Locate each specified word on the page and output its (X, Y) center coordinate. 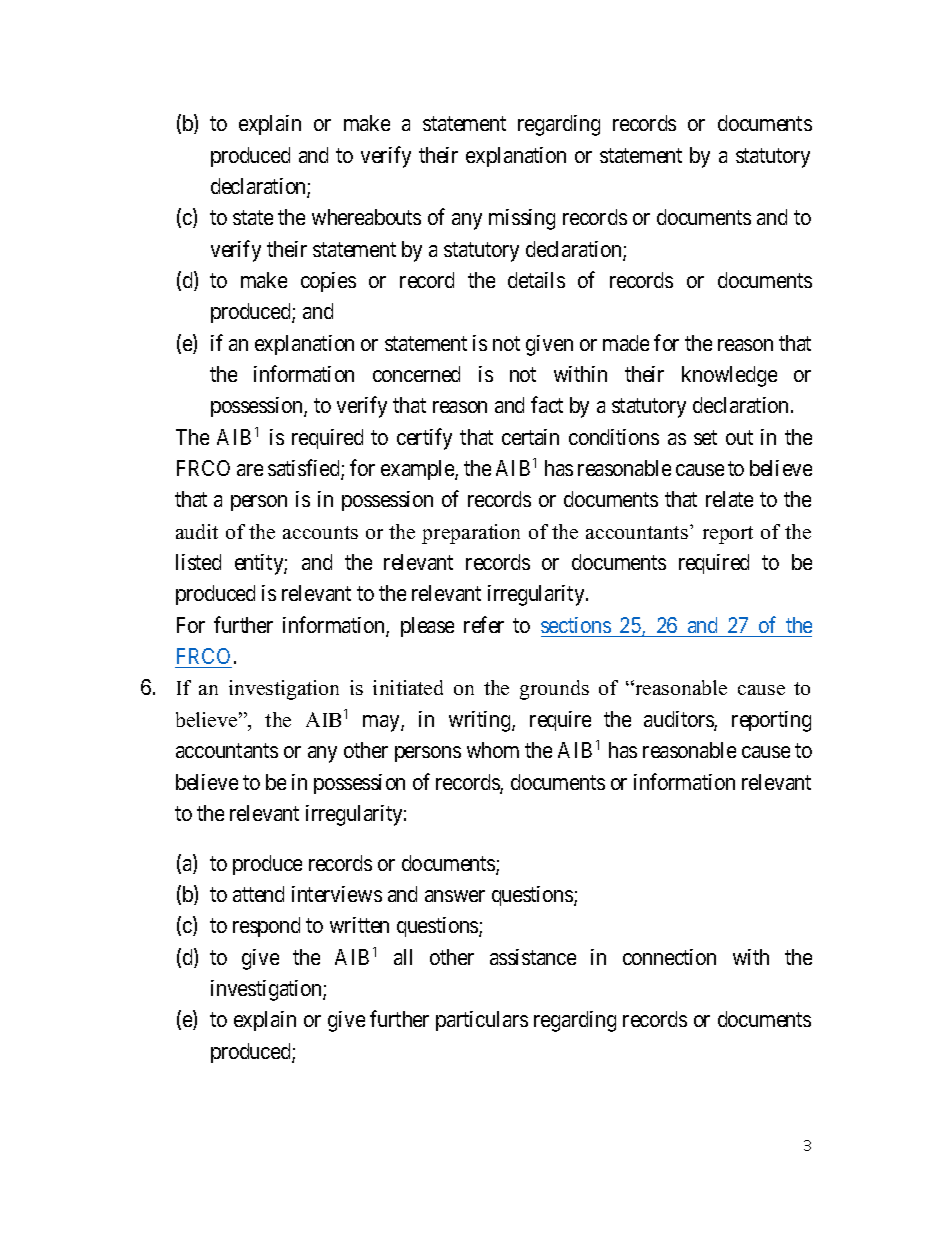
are (250, 470)
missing (522, 219)
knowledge (729, 376)
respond (266, 927)
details (536, 280)
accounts (320, 532)
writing (481, 721)
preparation (471, 534)
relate (729, 499)
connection (669, 957)
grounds (554, 690)
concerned (416, 374)
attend (258, 894)
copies (328, 282)
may (382, 723)
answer (455, 896)
